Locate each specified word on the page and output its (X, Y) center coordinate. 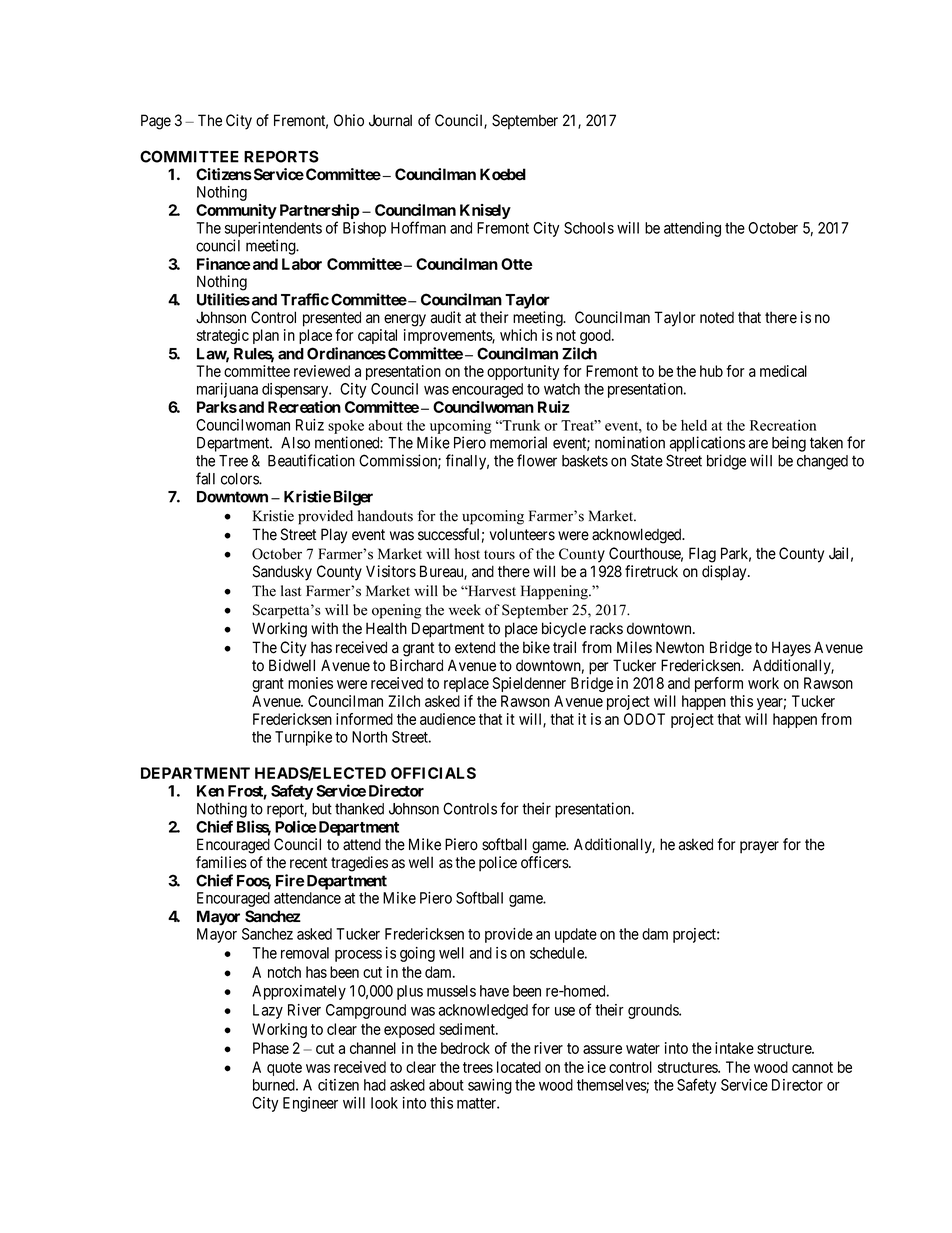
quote (284, 1069)
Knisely (485, 211)
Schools (589, 228)
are (758, 444)
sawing (490, 1086)
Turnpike (303, 738)
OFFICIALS (433, 773)
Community (236, 211)
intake (734, 1048)
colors (240, 479)
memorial (518, 442)
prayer (759, 847)
